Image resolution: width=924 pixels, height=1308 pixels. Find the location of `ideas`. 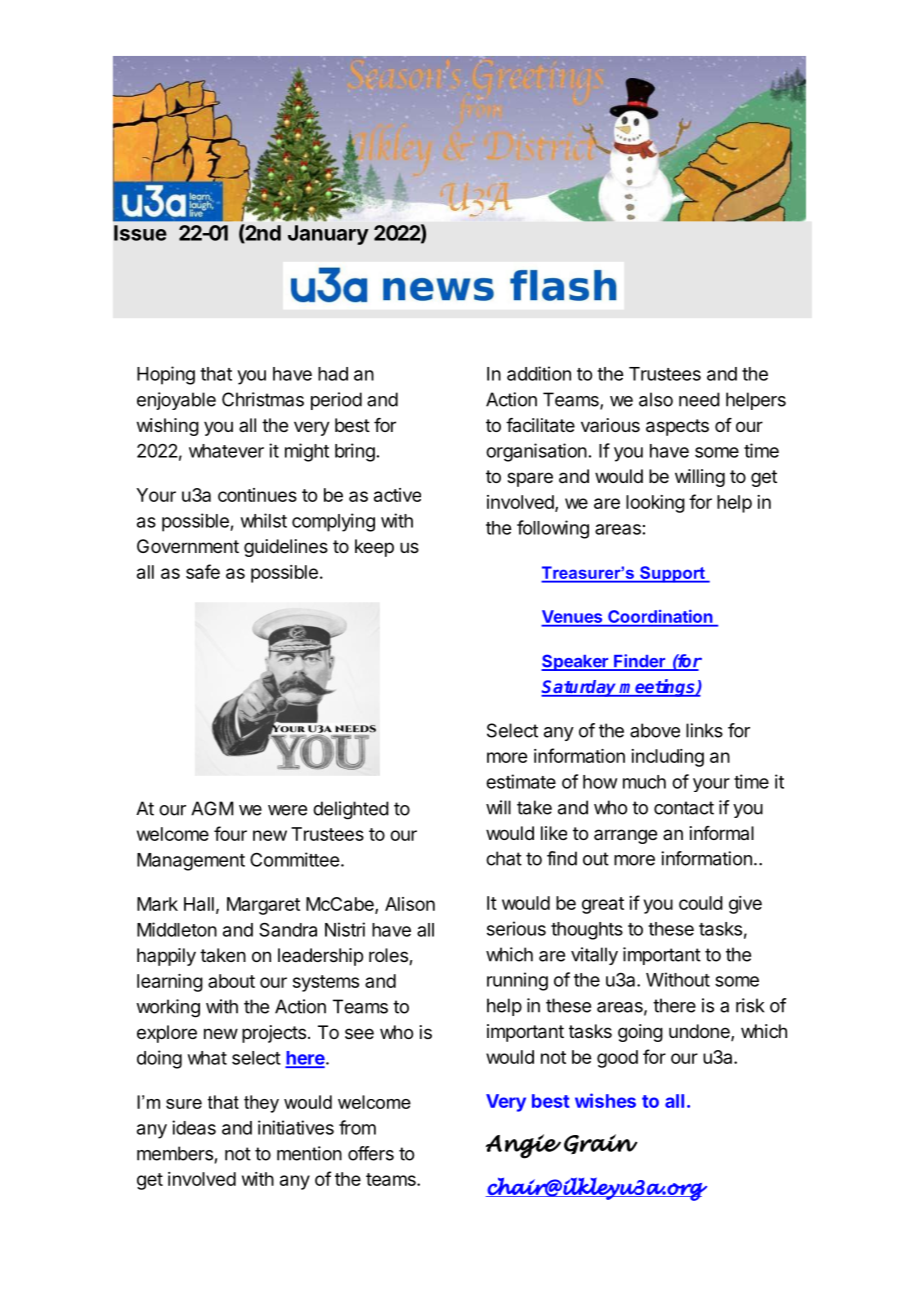

ideas is located at coordinates (194, 1127).
